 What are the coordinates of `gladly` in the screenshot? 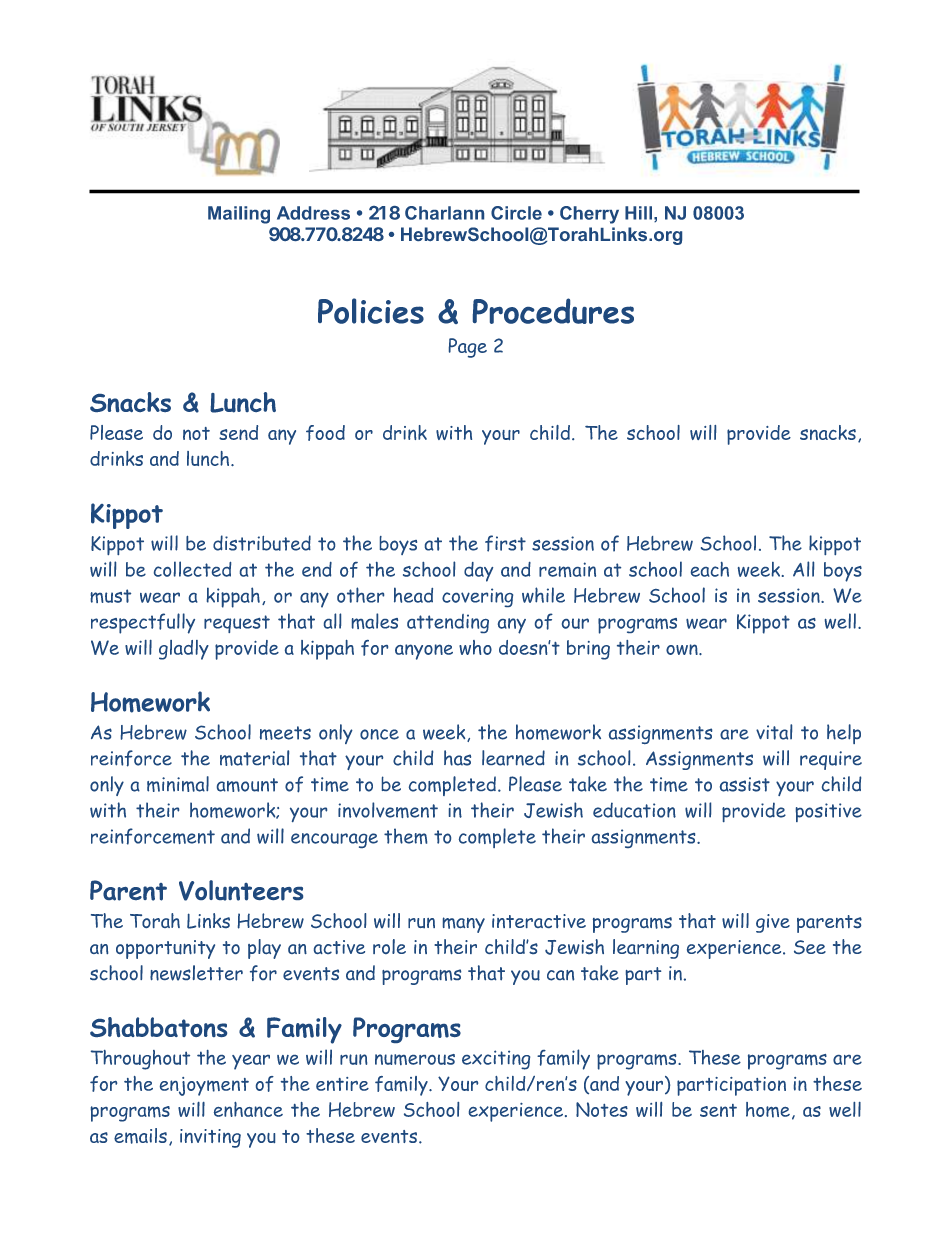 It's located at (184, 650).
